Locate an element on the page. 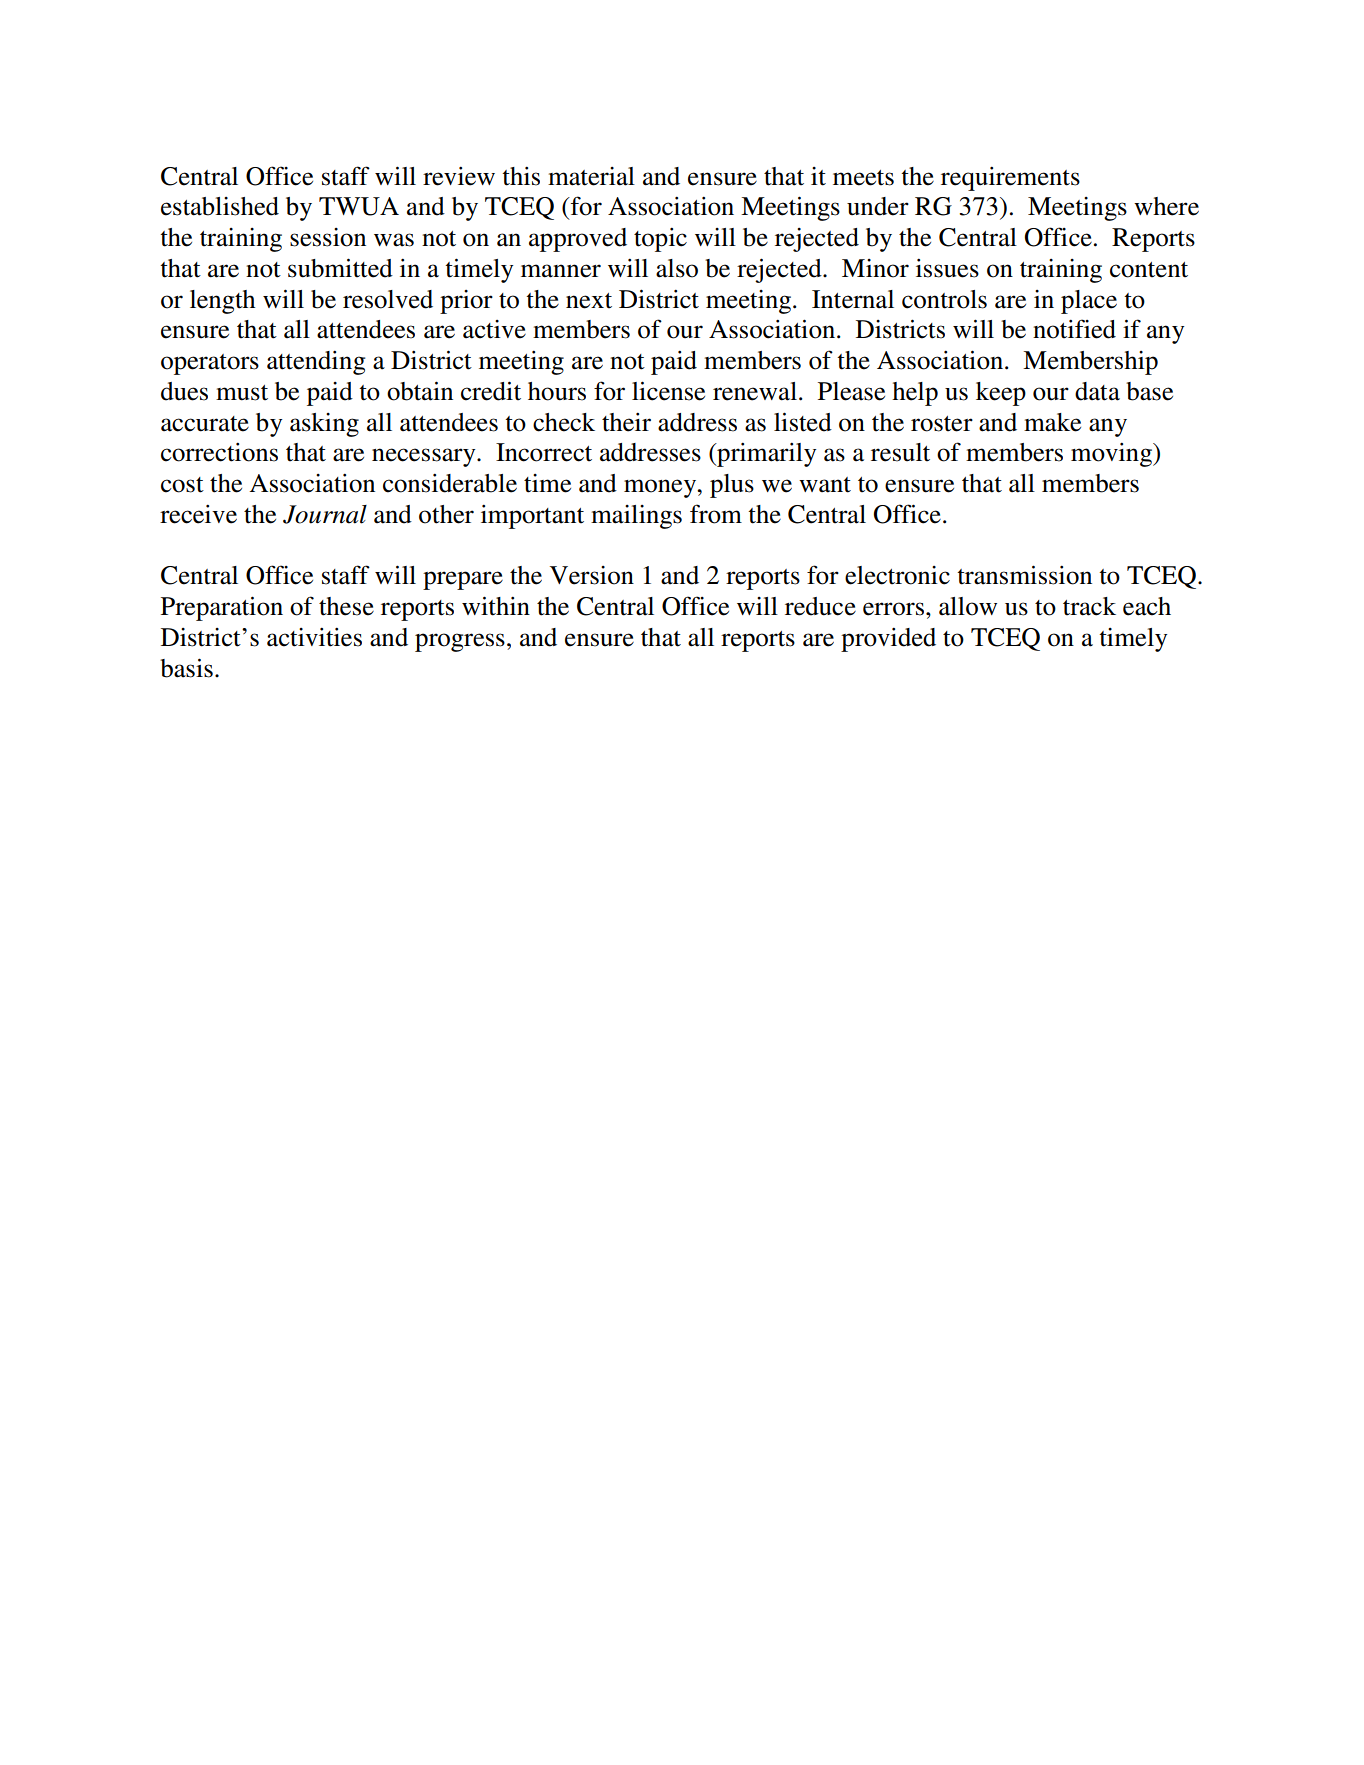 This image has width=1364, height=1765. make is located at coordinates (1052, 422).
